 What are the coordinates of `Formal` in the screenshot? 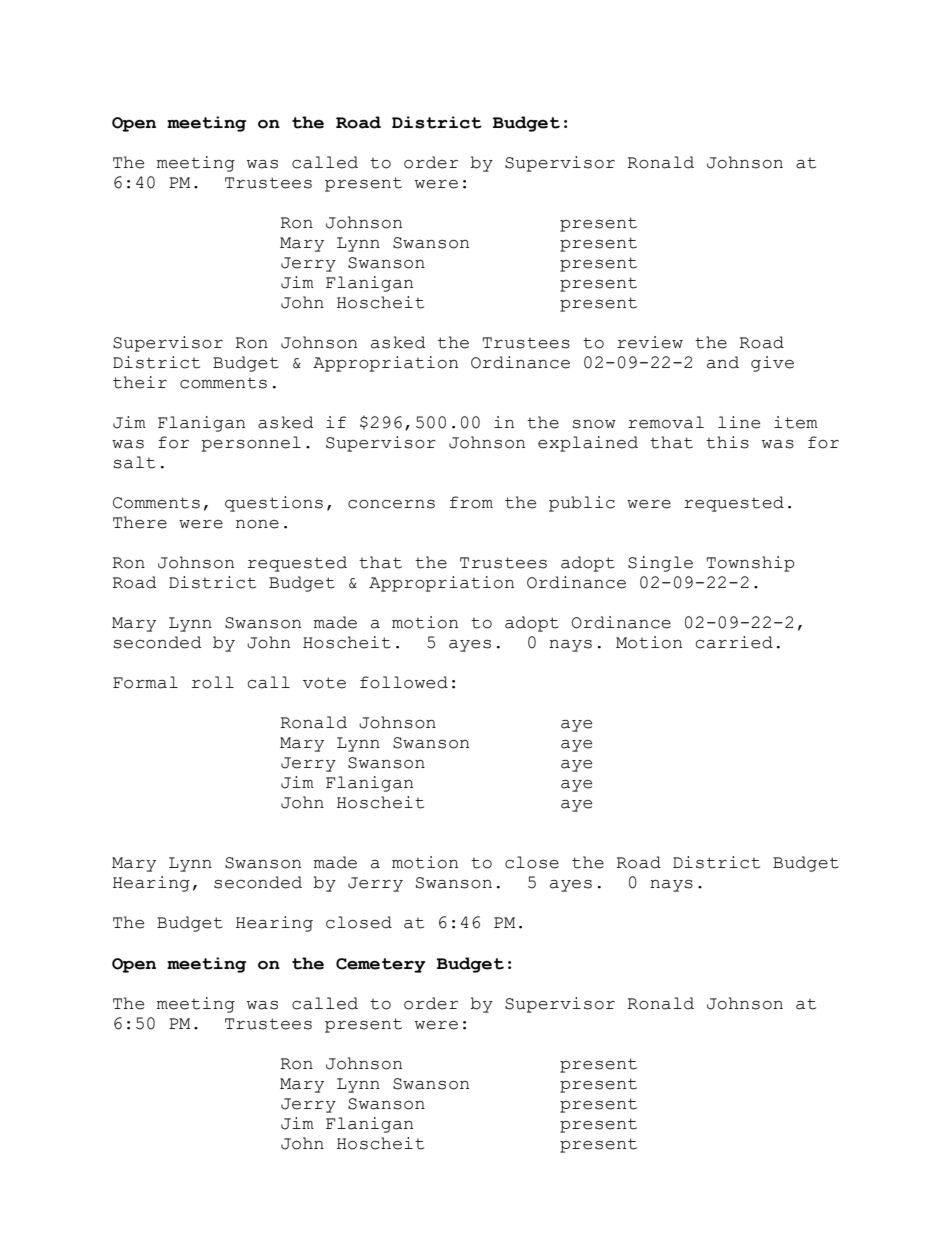 It's located at (145, 682).
